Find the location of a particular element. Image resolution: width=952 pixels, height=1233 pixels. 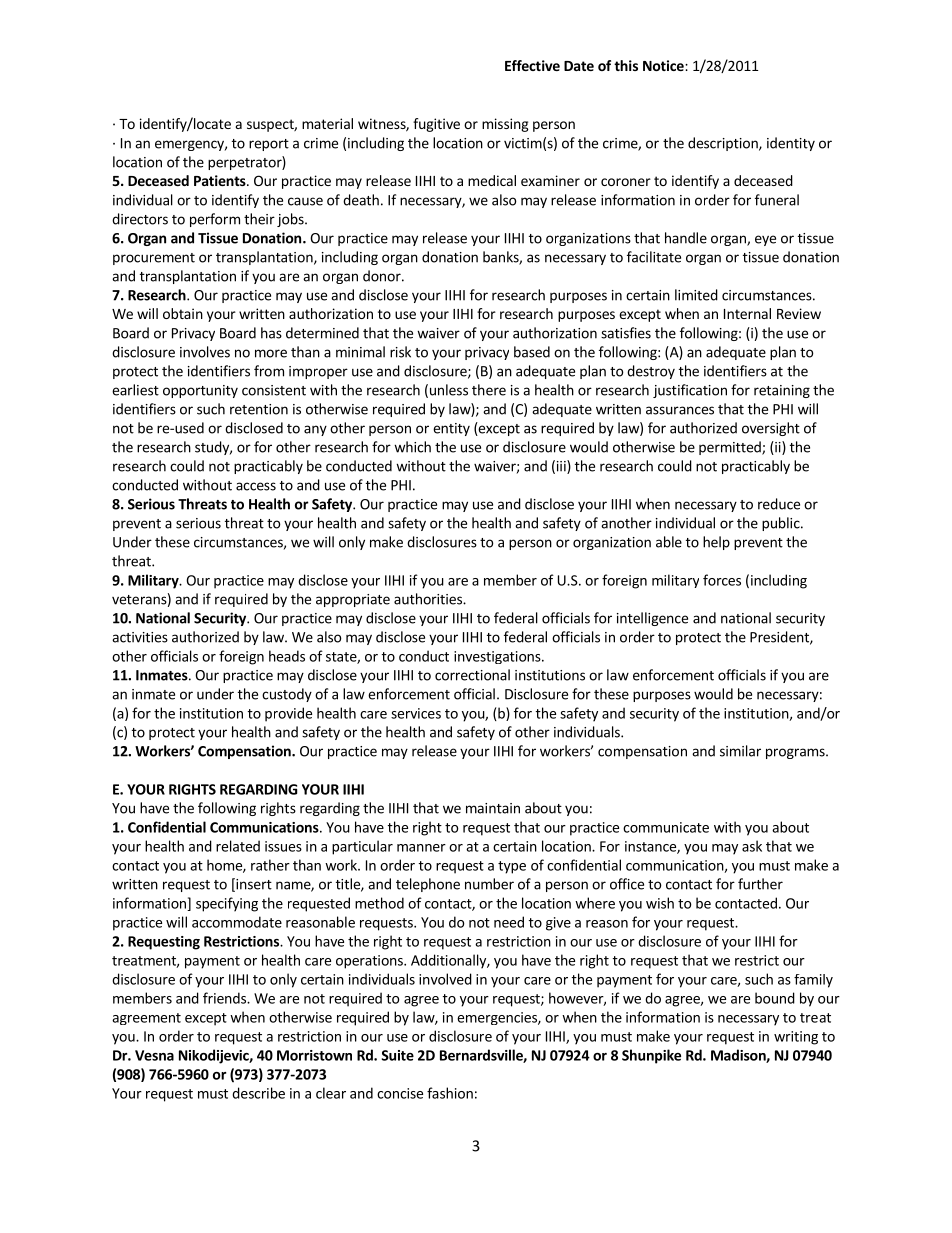

services is located at coordinates (416, 713).
